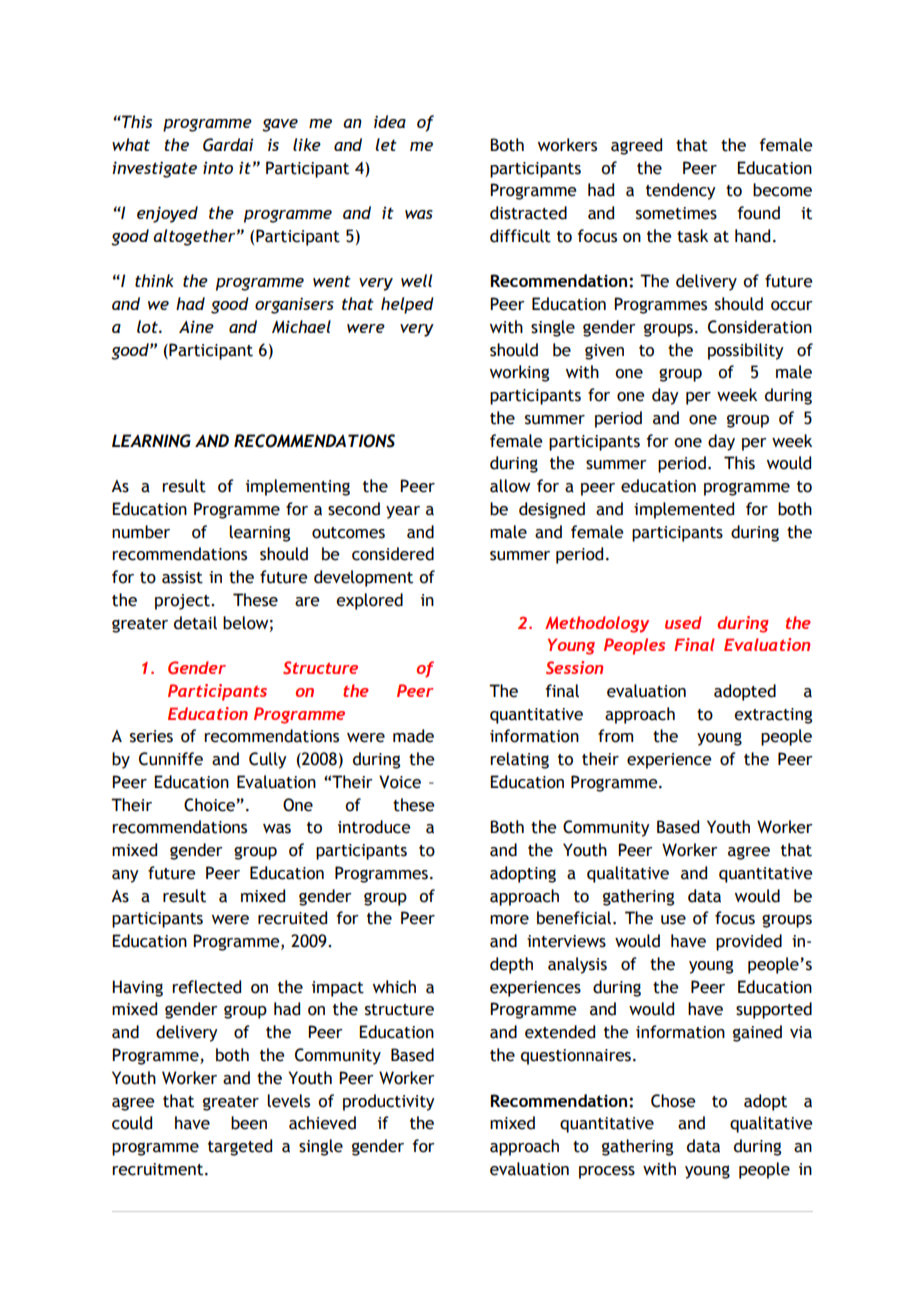  I want to click on implemented, so click(684, 510).
